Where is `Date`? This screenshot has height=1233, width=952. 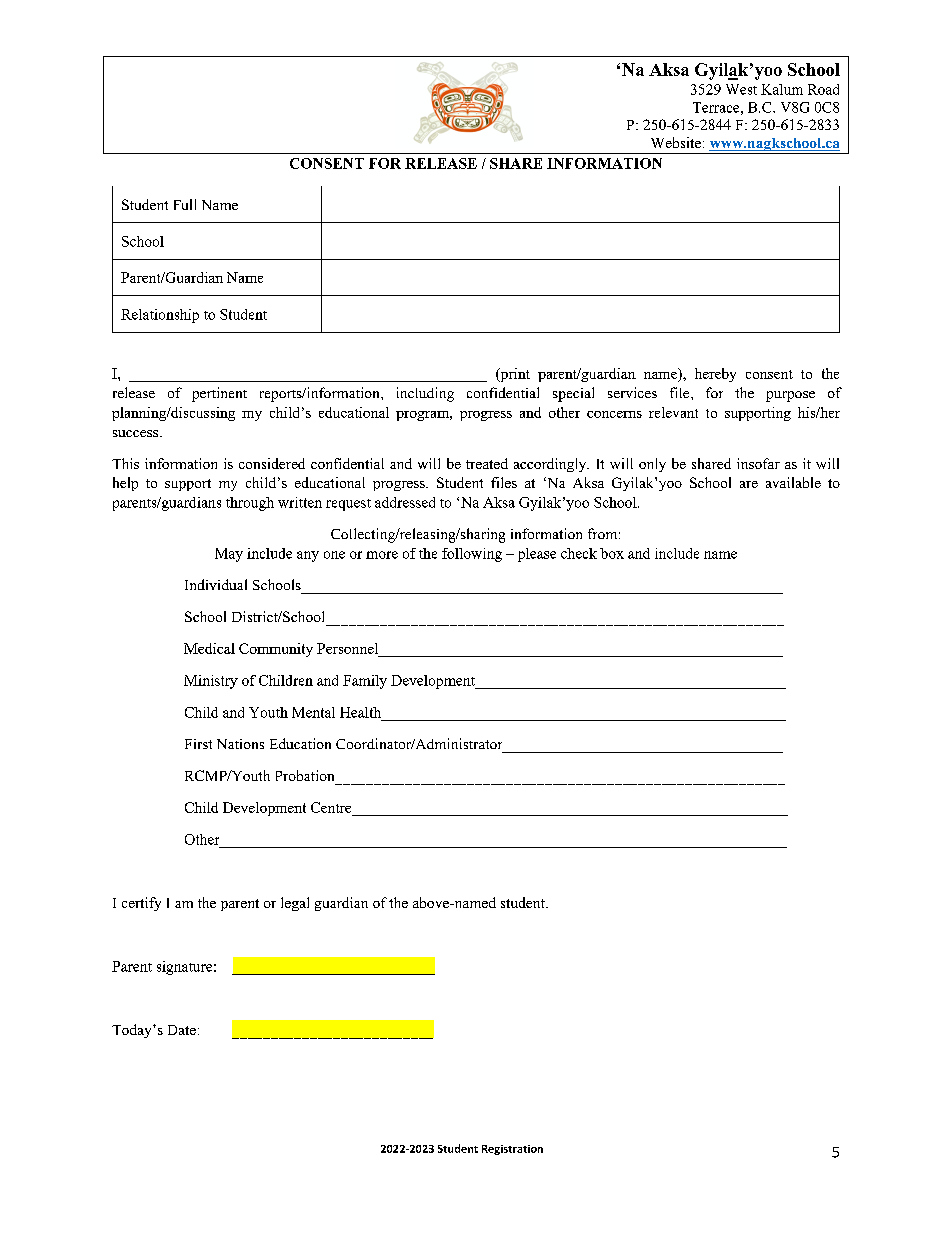 Date is located at coordinates (182, 1030).
